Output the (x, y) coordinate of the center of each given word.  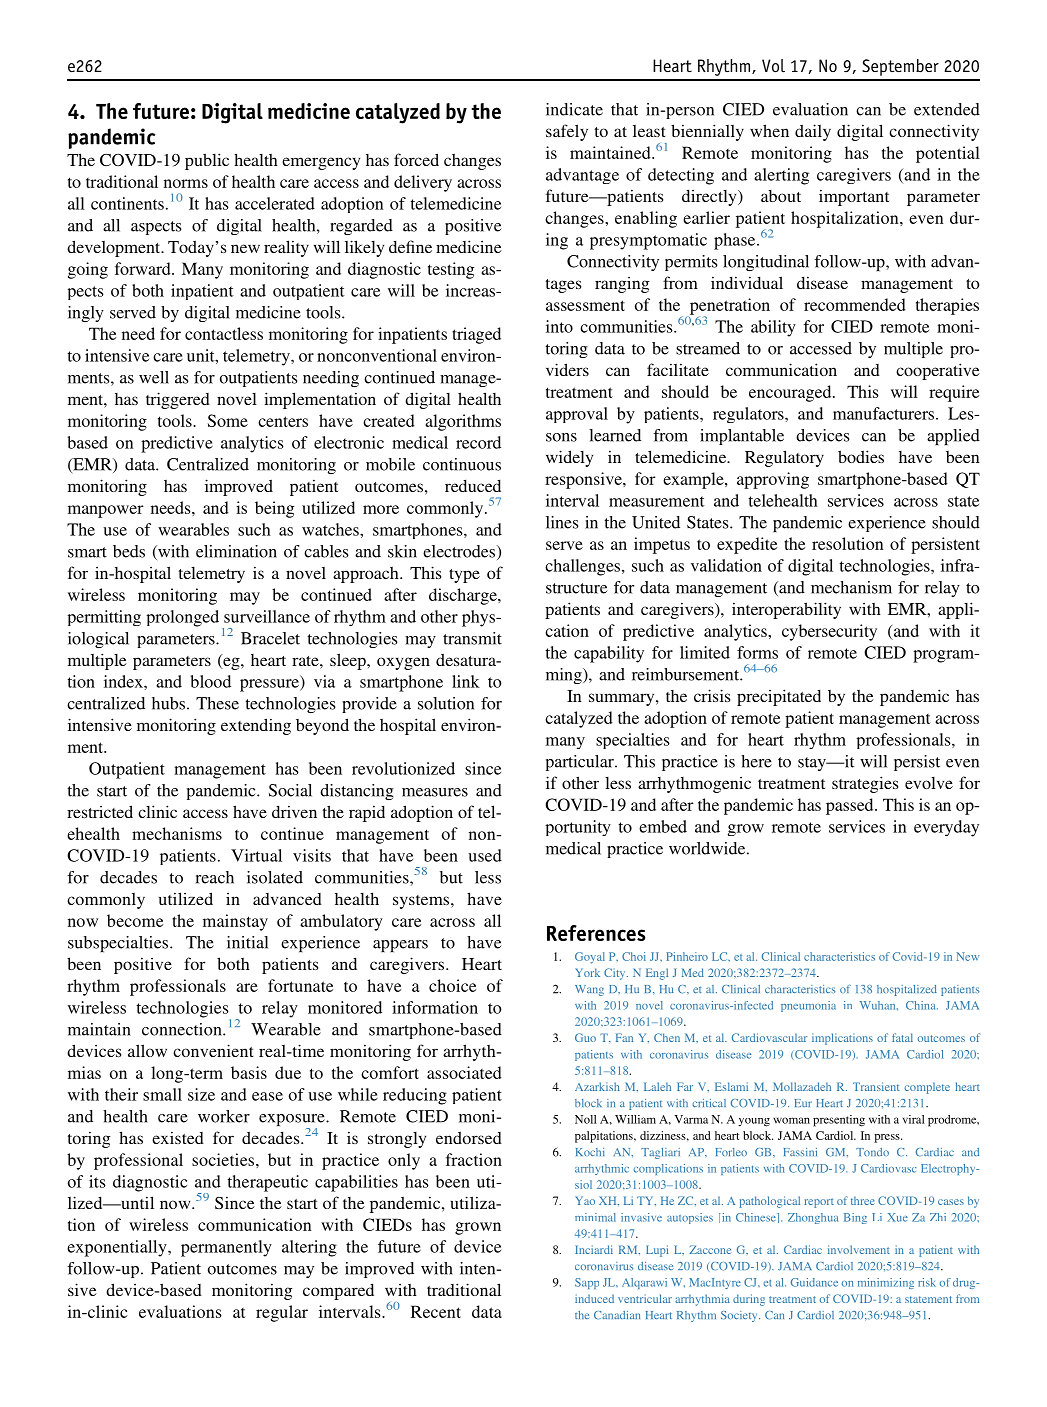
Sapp (587, 1283)
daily (813, 132)
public (207, 161)
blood (211, 681)
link (466, 681)
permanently (226, 1248)
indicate (574, 109)
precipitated (779, 697)
